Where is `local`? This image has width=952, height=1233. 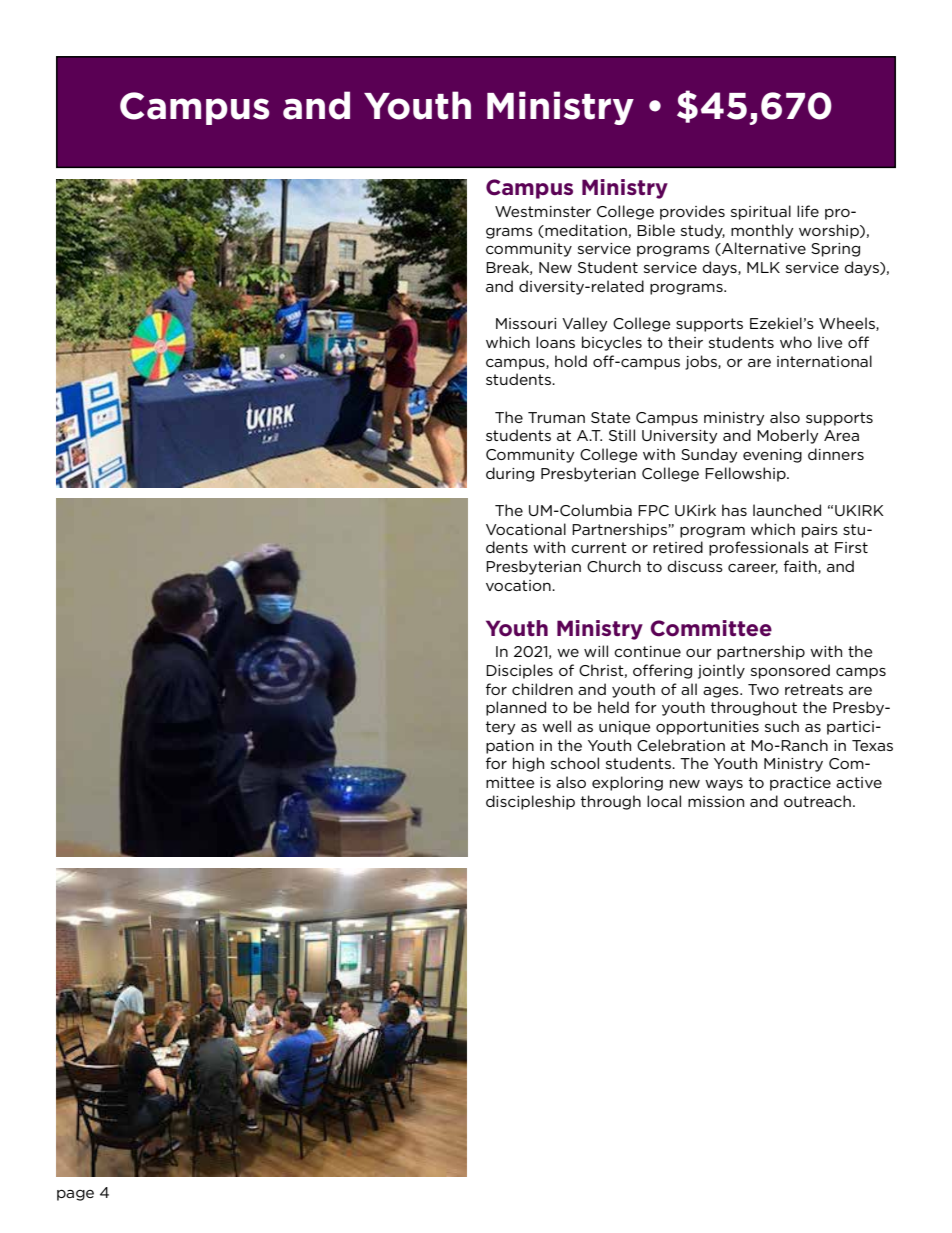
local is located at coordinates (664, 801).
